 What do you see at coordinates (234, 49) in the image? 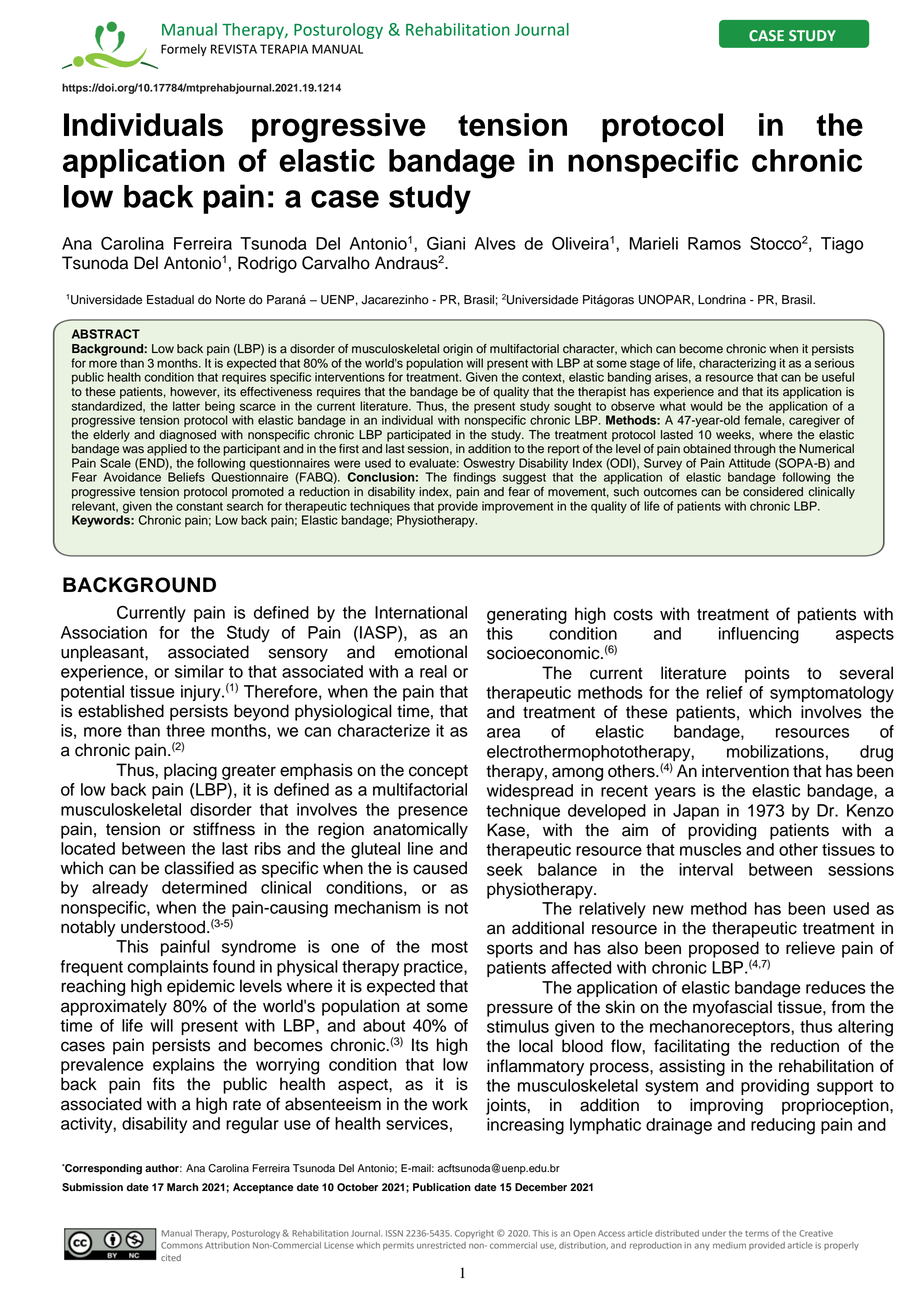
I see `REVISTA` at bounding box center [234, 49].
